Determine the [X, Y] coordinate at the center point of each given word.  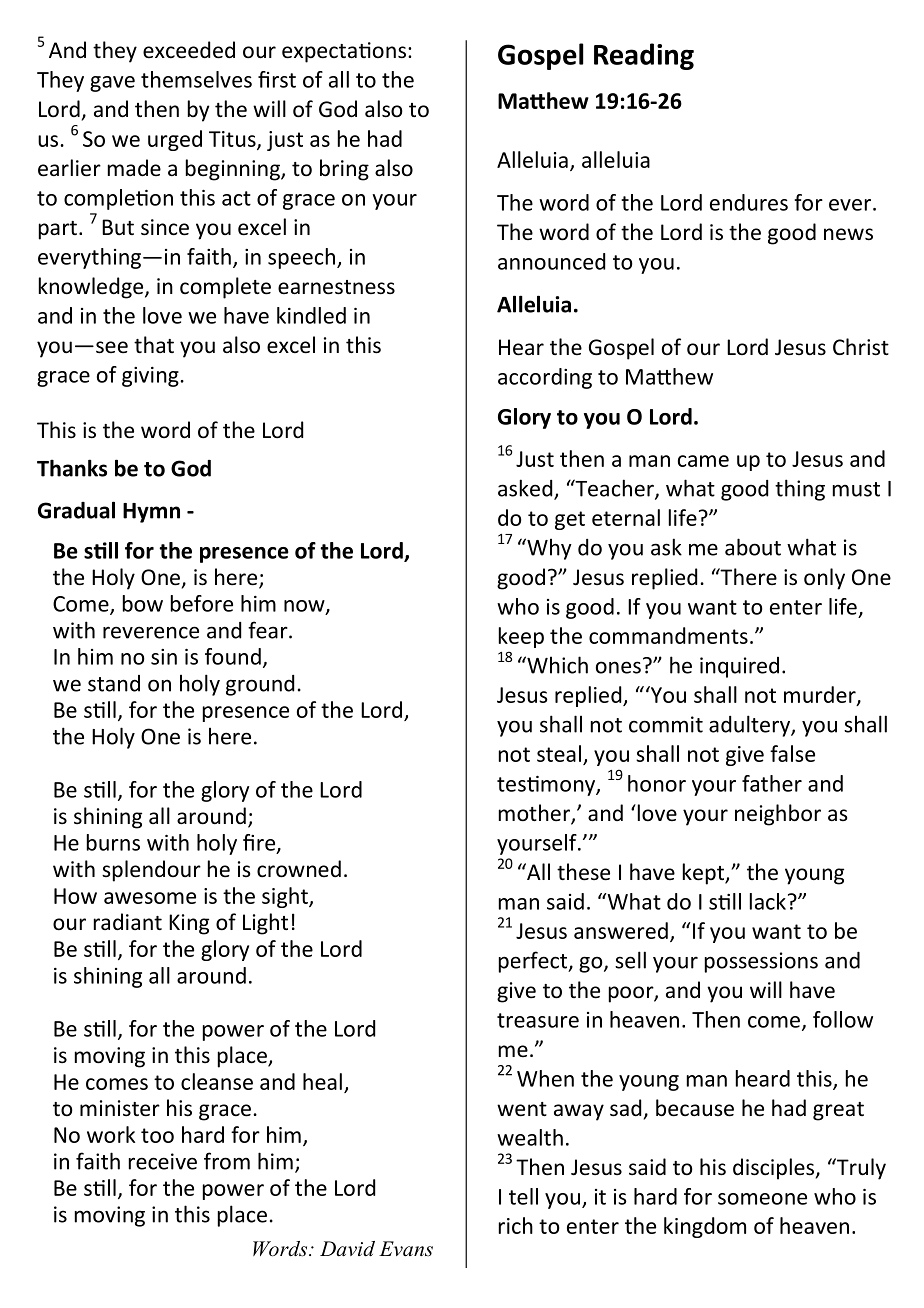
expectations [344, 52]
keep [521, 637]
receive [163, 1161]
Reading [644, 56]
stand [114, 683]
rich [516, 1225]
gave [112, 84]
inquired [739, 667]
